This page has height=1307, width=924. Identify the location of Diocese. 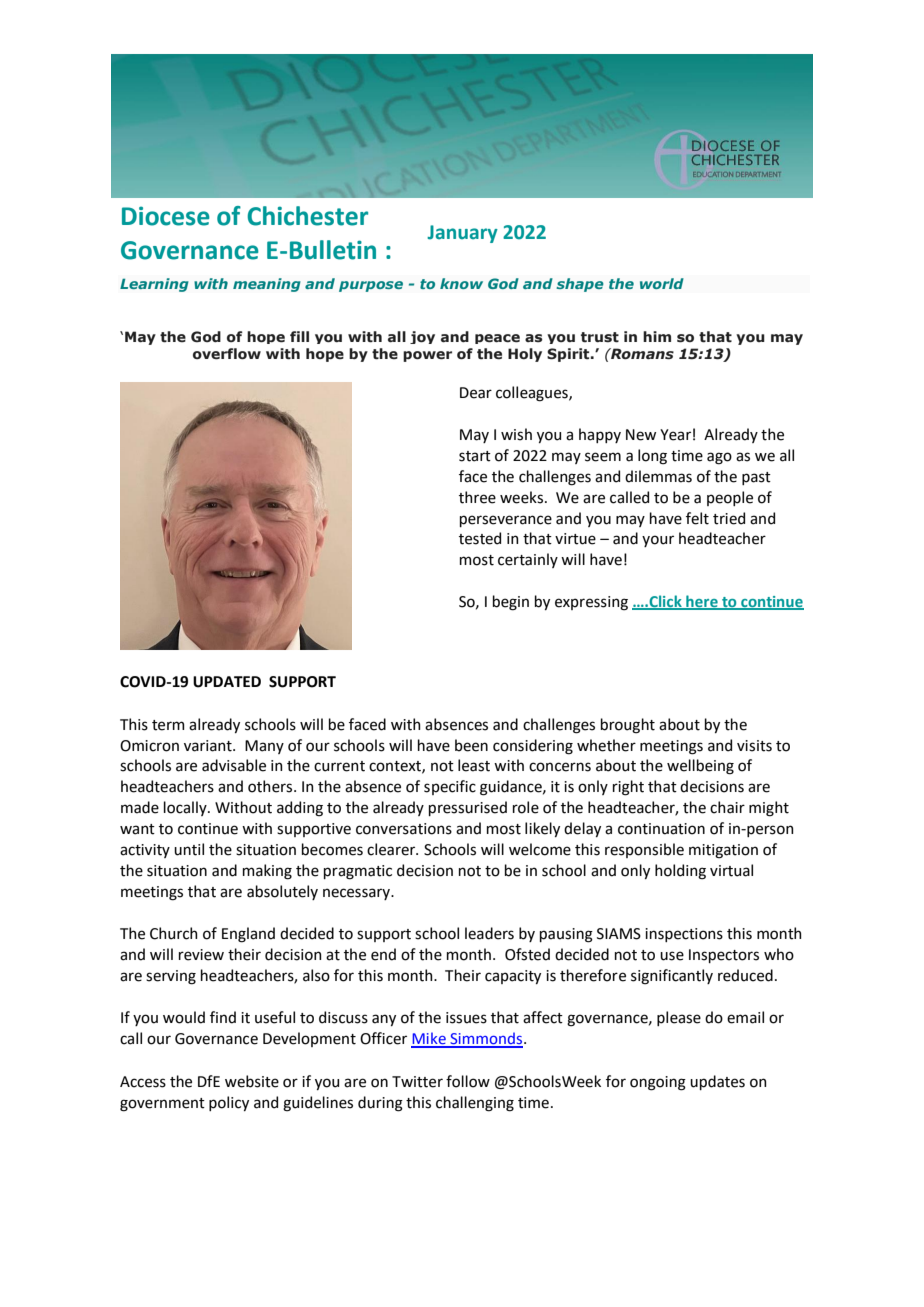
(166, 216).
